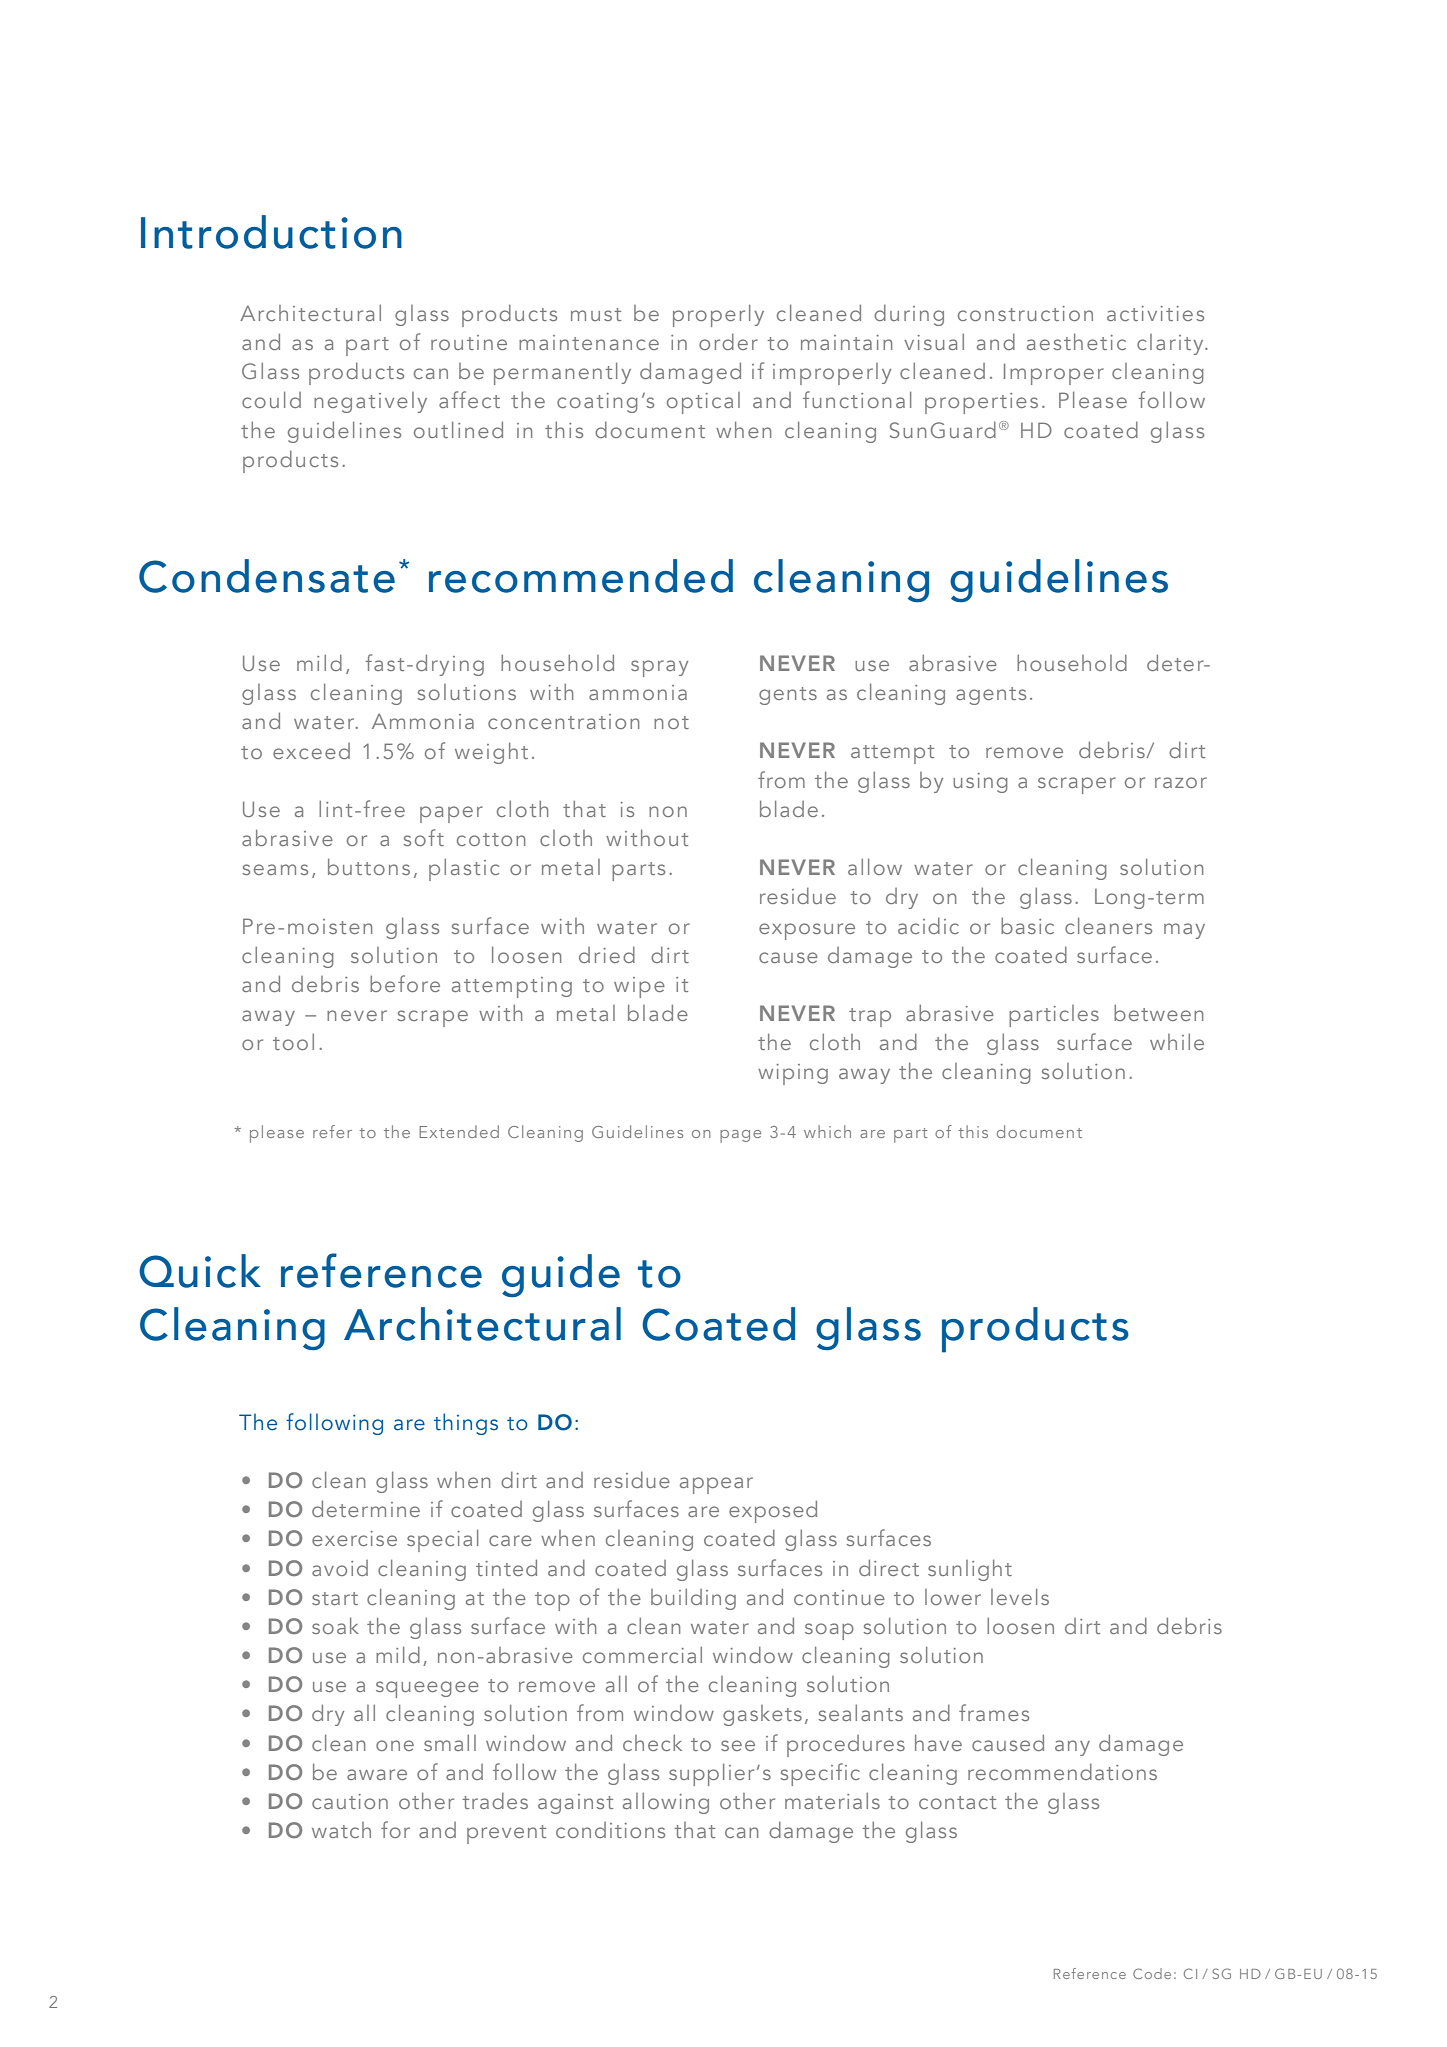 This screenshot has width=1447, height=2047. Describe the element at coordinates (341, 1830) in the screenshot. I see `watch` at that location.
